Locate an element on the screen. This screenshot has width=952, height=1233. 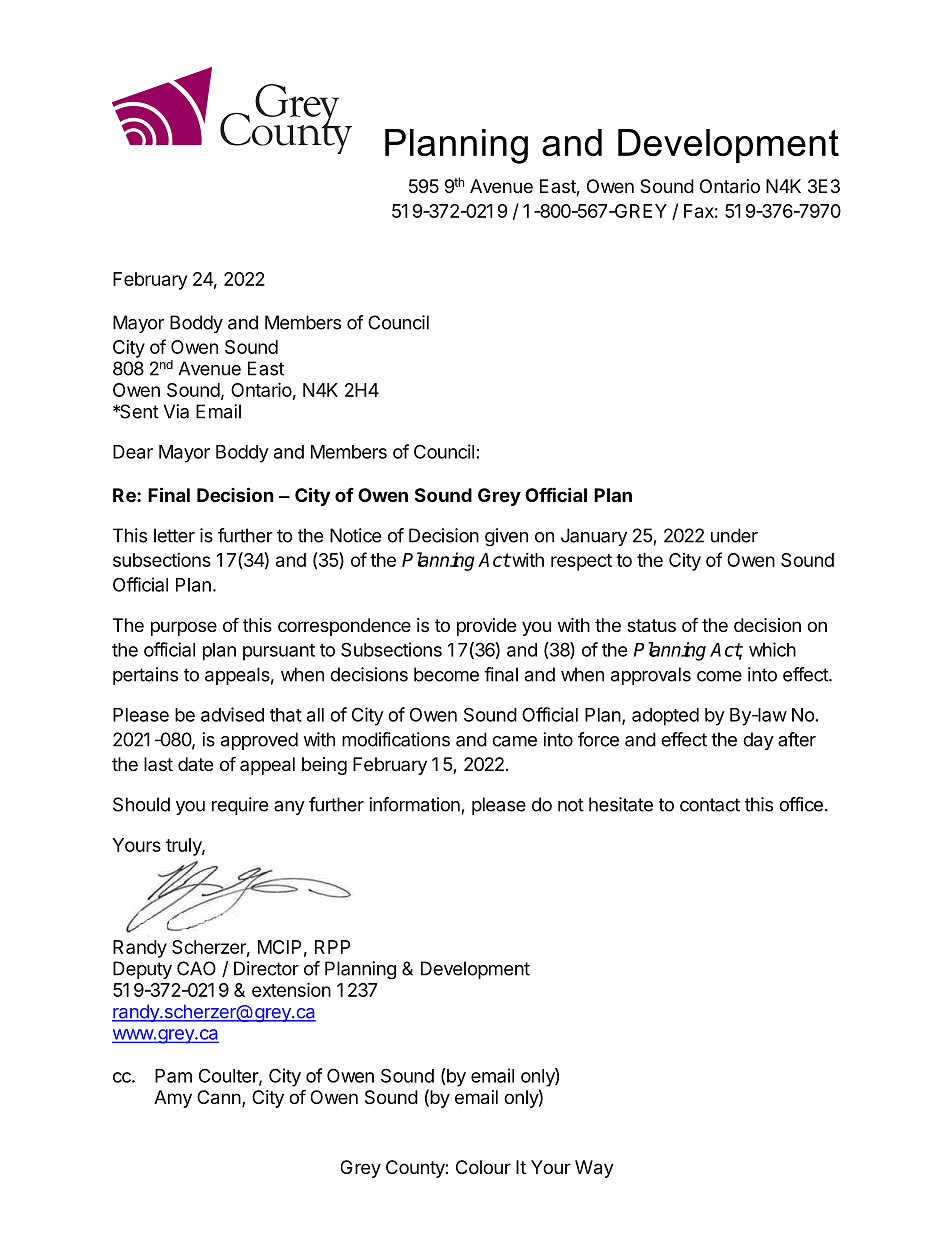
under is located at coordinates (734, 535).
